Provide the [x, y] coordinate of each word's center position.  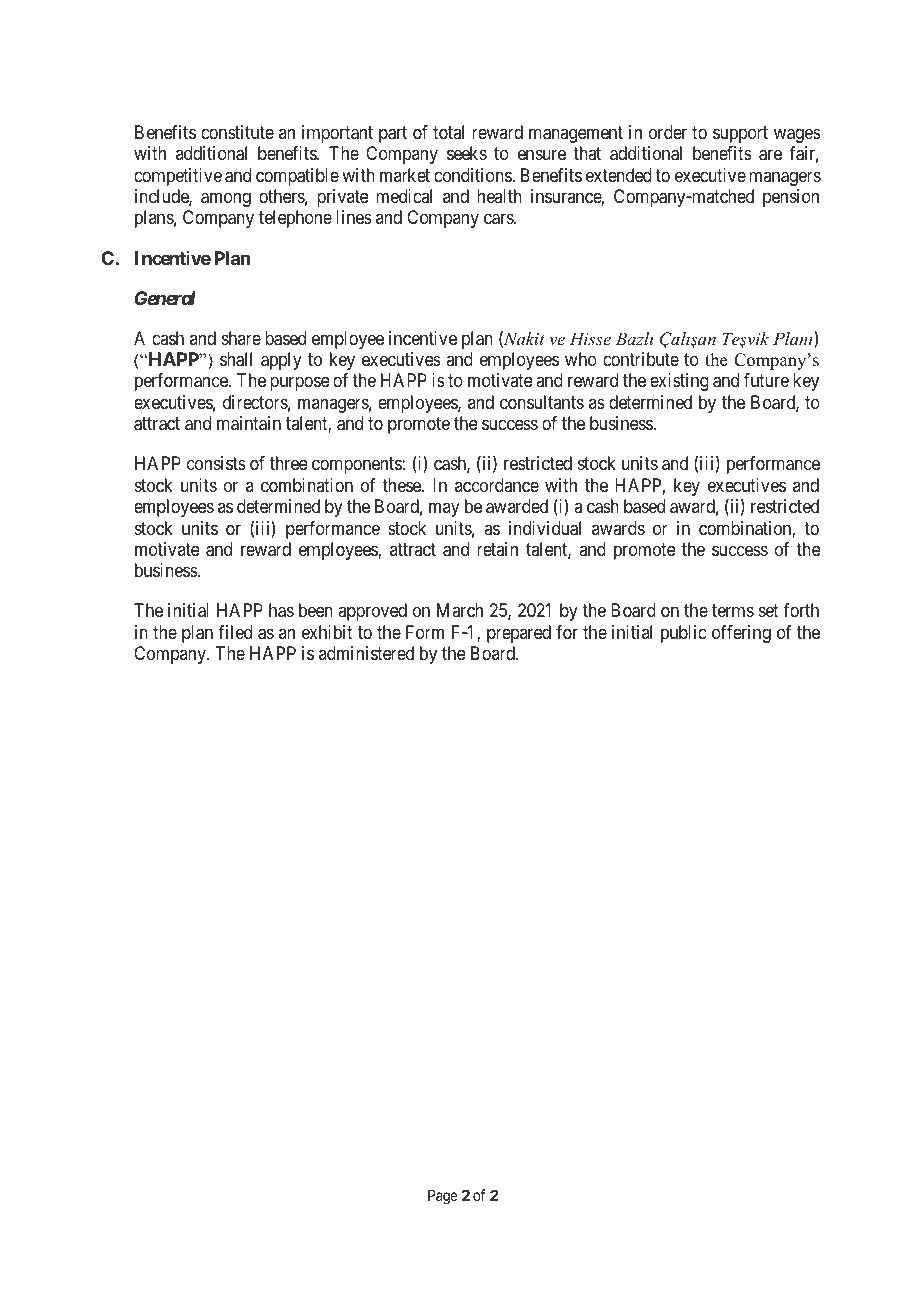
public [683, 634]
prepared [519, 634]
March [460, 610]
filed [235, 632]
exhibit [327, 632]
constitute [237, 132]
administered [366, 653]
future [766, 380]
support [740, 134]
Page [443, 1197]
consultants [542, 402]
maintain [249, 423]
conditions [473, 175]
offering [741, 634]
